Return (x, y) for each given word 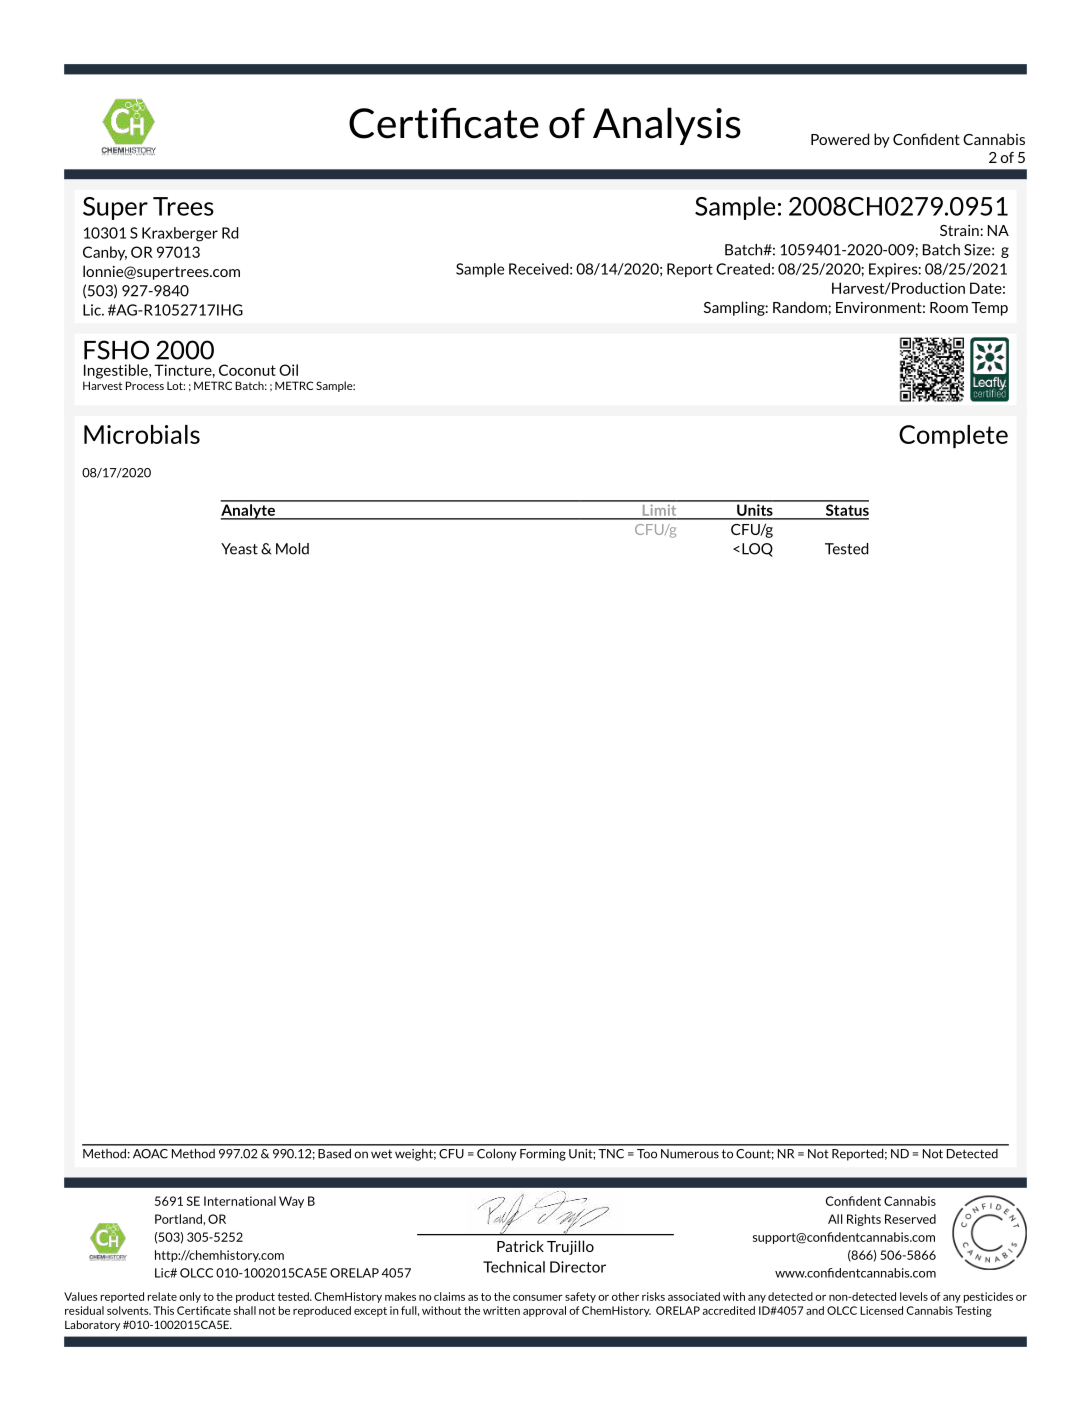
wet (381, 1154)
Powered (840, 139)
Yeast (239, 549)
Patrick (520, 1246)
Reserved (910, 1219)
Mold (292, 549)
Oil (288, 370)
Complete (953, 436)
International (240, 1201)
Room (949, 307)
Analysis (667, 126)
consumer (538, 1298)
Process (145, 385)
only (190, 1297)
